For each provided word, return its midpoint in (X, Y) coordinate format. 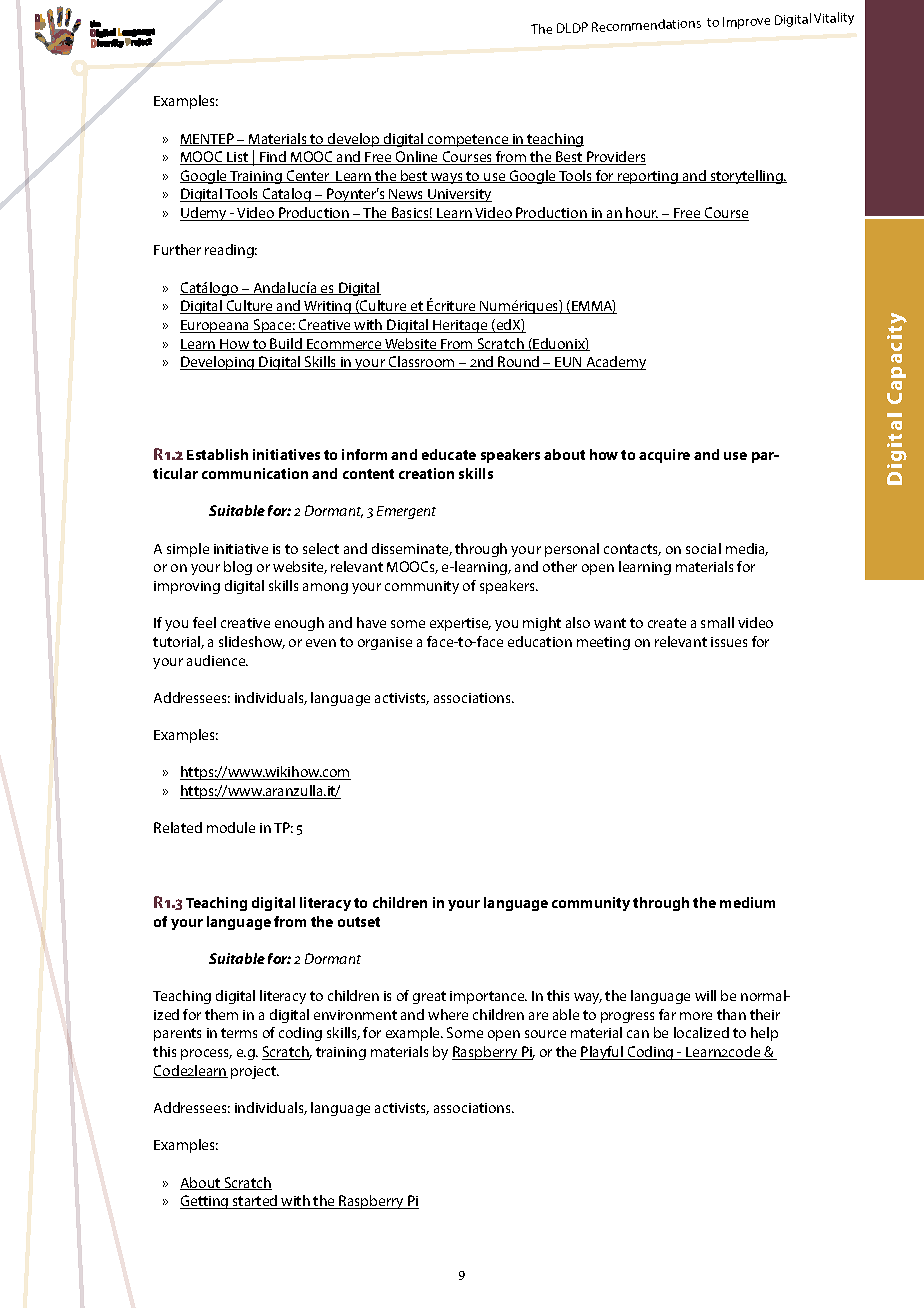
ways (447, 178)
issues (729, 642)
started (255, 1202)
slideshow (252, 642)
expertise (460, 624)
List (238, 158)
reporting (648, 177)
